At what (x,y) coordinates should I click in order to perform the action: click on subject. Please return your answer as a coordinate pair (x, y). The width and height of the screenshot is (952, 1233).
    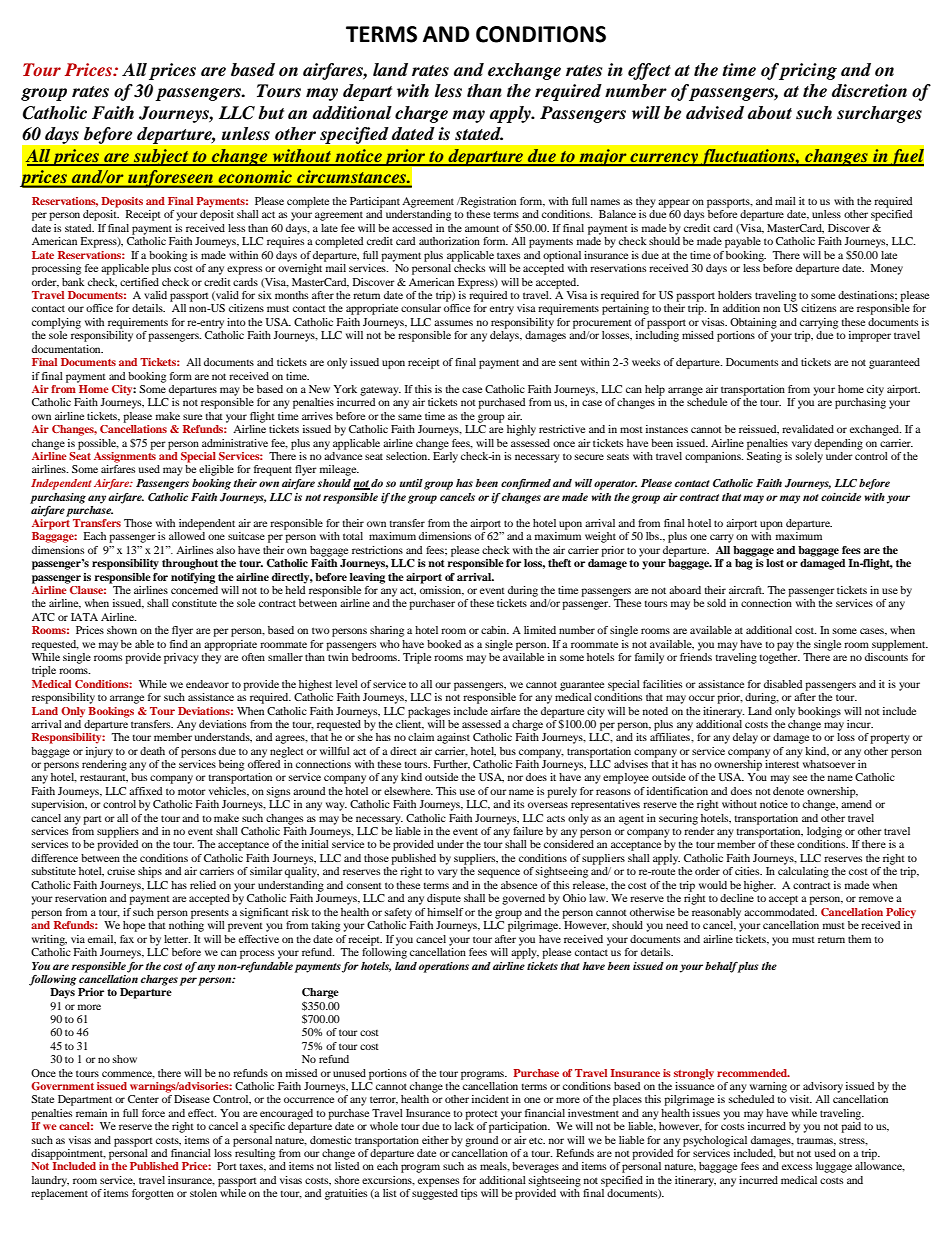
    Looking at the image, I should click on (161, 157).
